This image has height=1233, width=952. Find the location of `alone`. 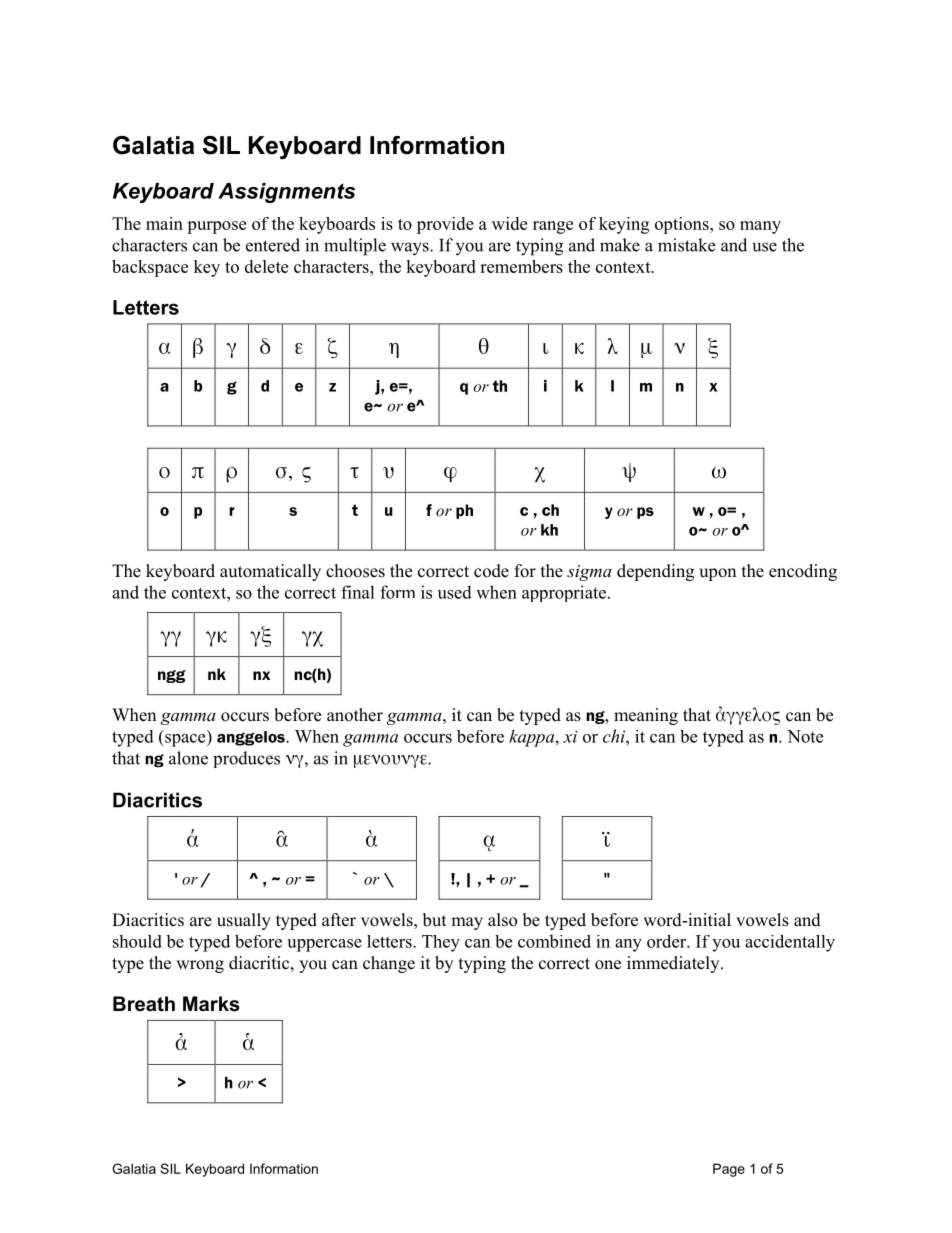

alone is located at coordinates (188, 758).
